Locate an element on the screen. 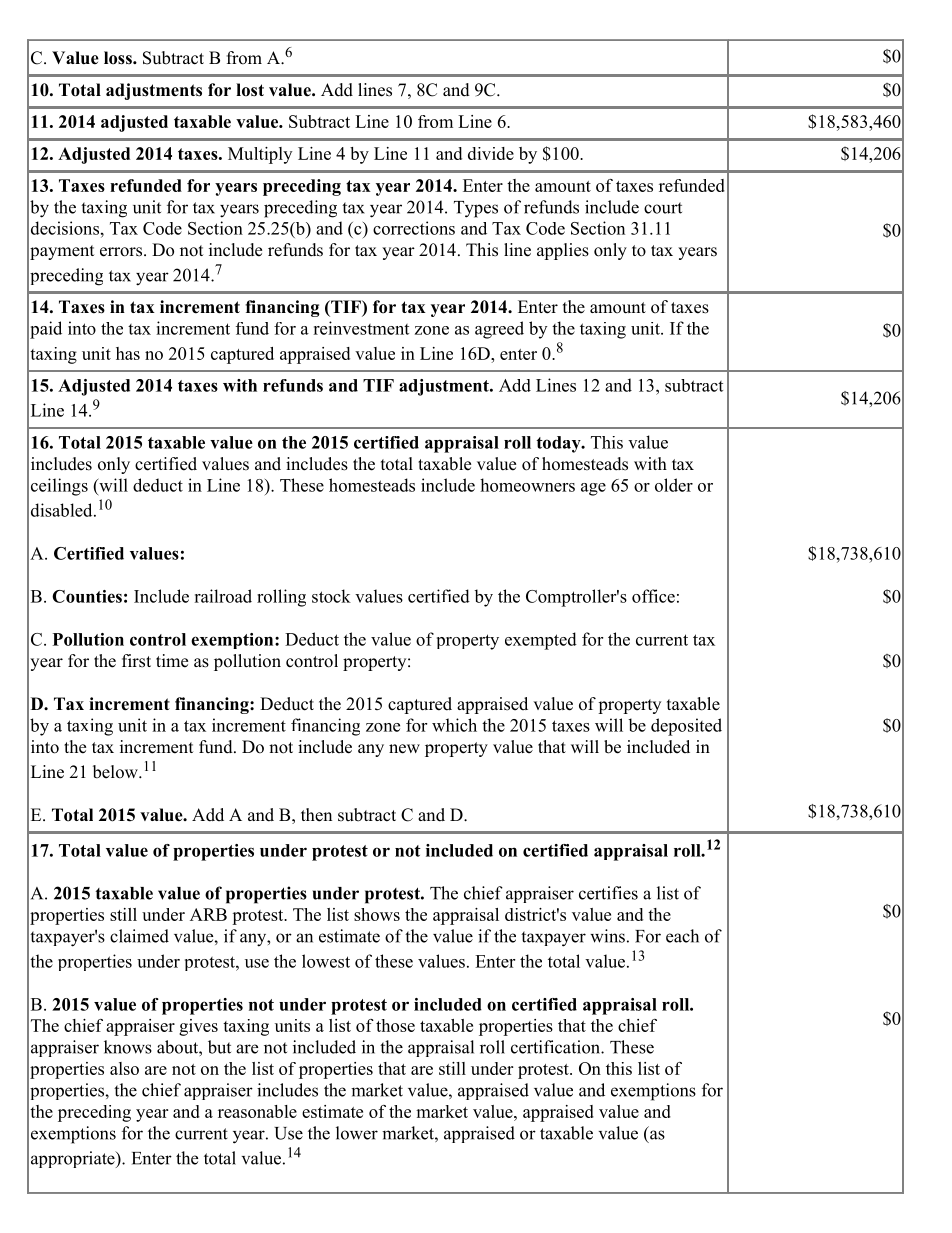 This screenshot has width=952, height=1233. loss is located at coordinates (119, 58).
